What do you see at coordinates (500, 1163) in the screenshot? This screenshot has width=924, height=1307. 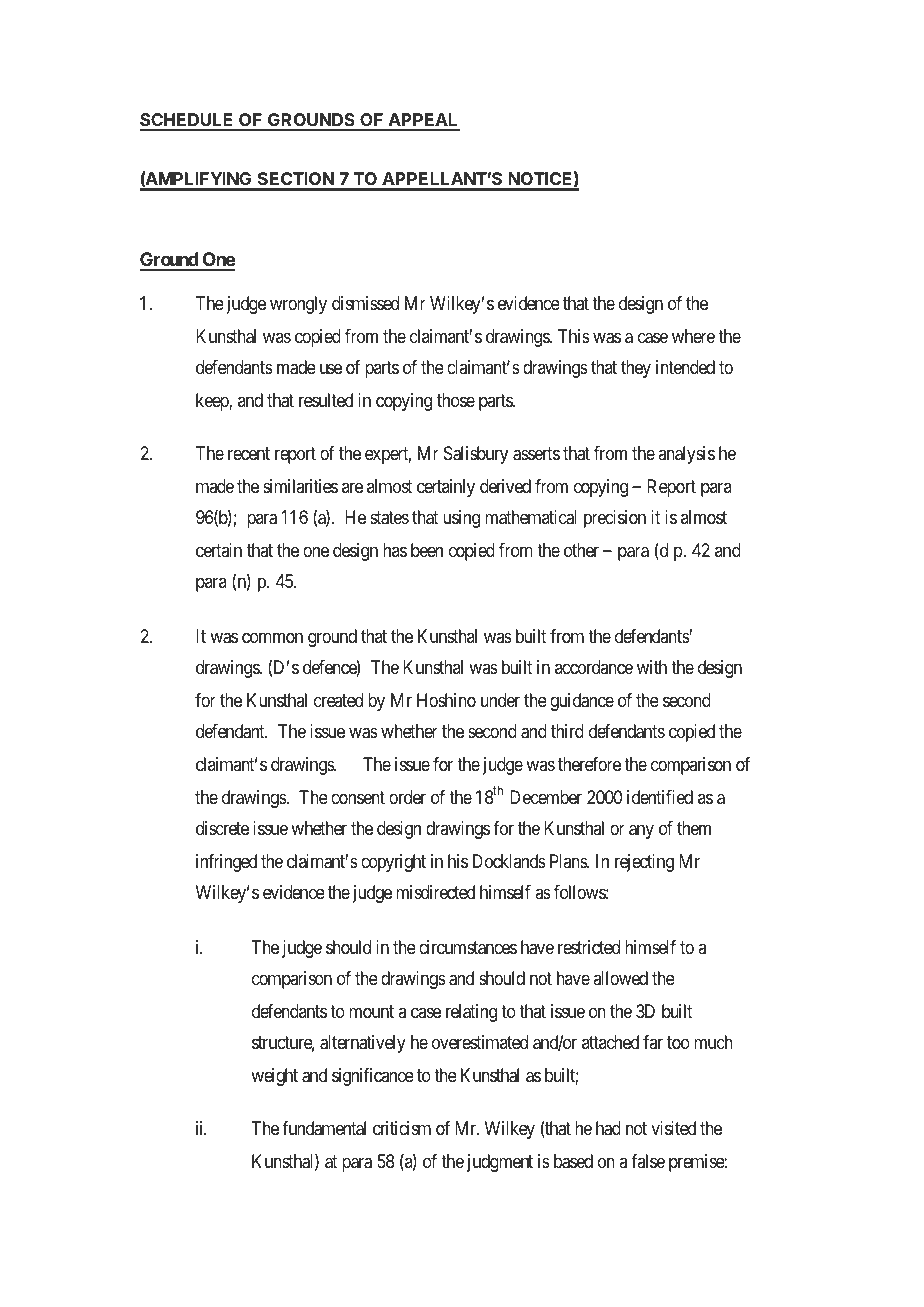 I see `judgment` at bounding box center [500, 1163].
